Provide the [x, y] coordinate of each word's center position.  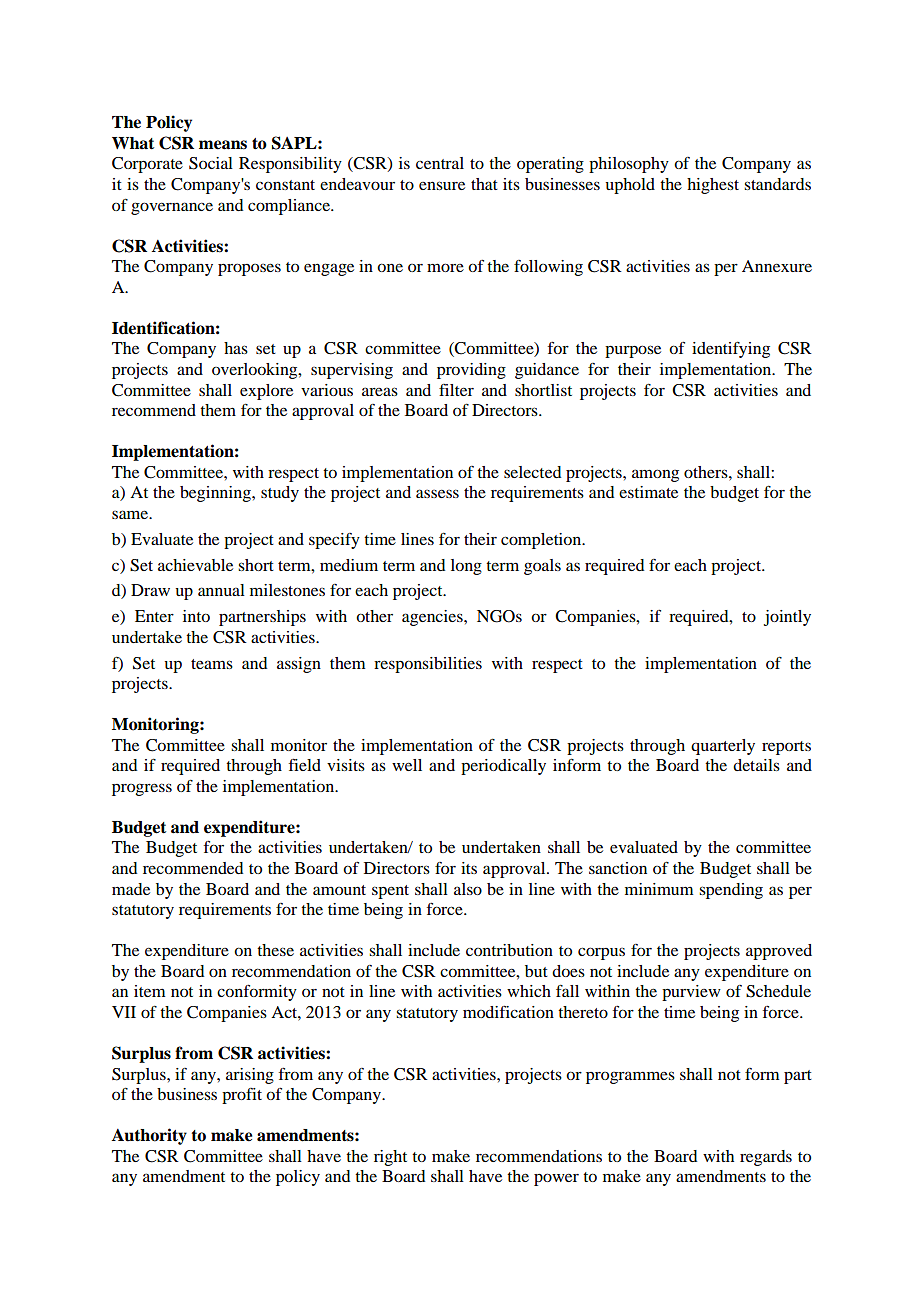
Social [211, 163]
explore [266, 392]
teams [212, 664]
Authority [149, 1136]
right [390, 1158]
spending [731, 891]
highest [713, 186]
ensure [442, 185]
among [655, 475]
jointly [787, 618]
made [131, 889]
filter [456, 390]
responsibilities [428, 665]
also [468, 889]
